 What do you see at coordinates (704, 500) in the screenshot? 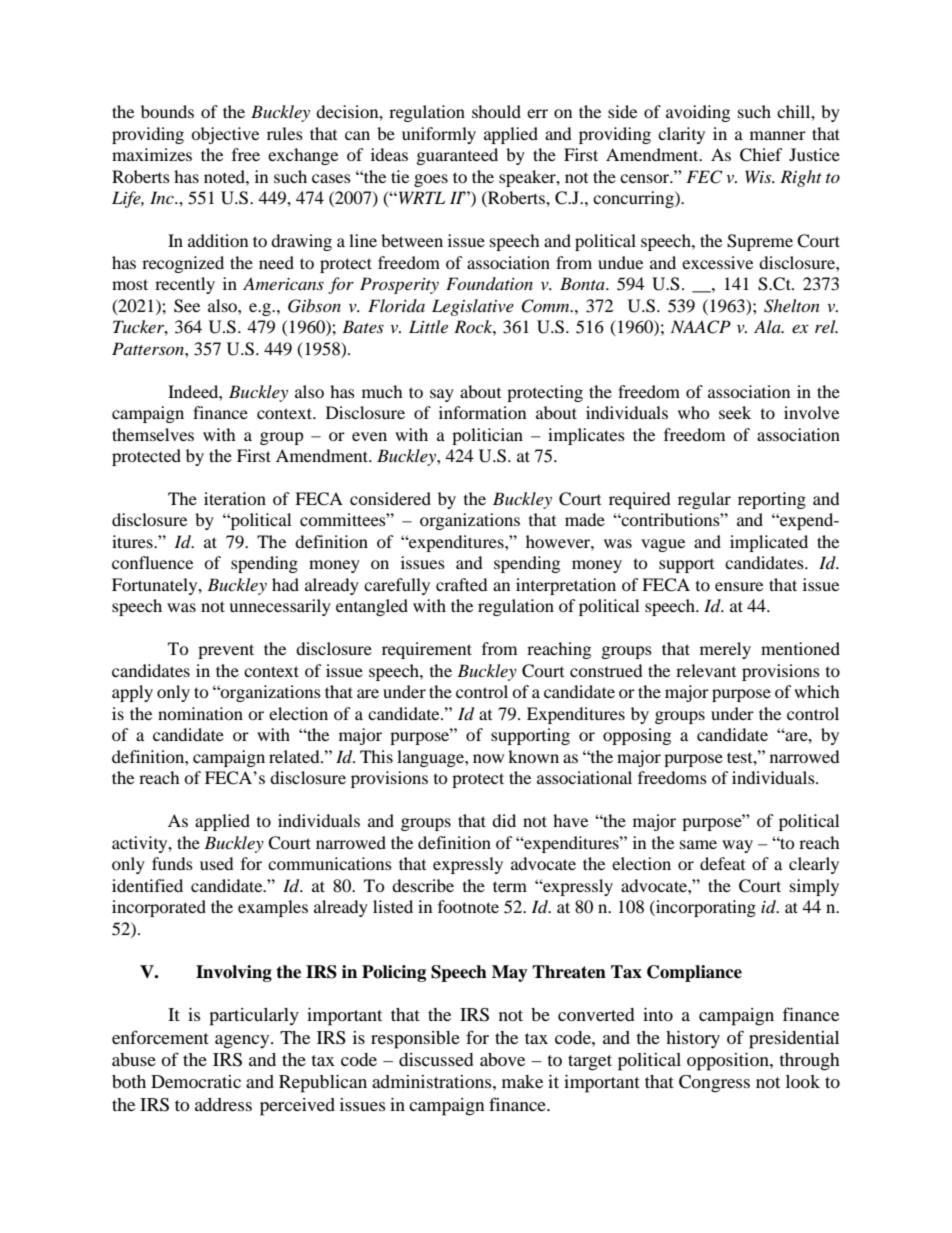
I see `regular` at bounding box center [704, 500].
